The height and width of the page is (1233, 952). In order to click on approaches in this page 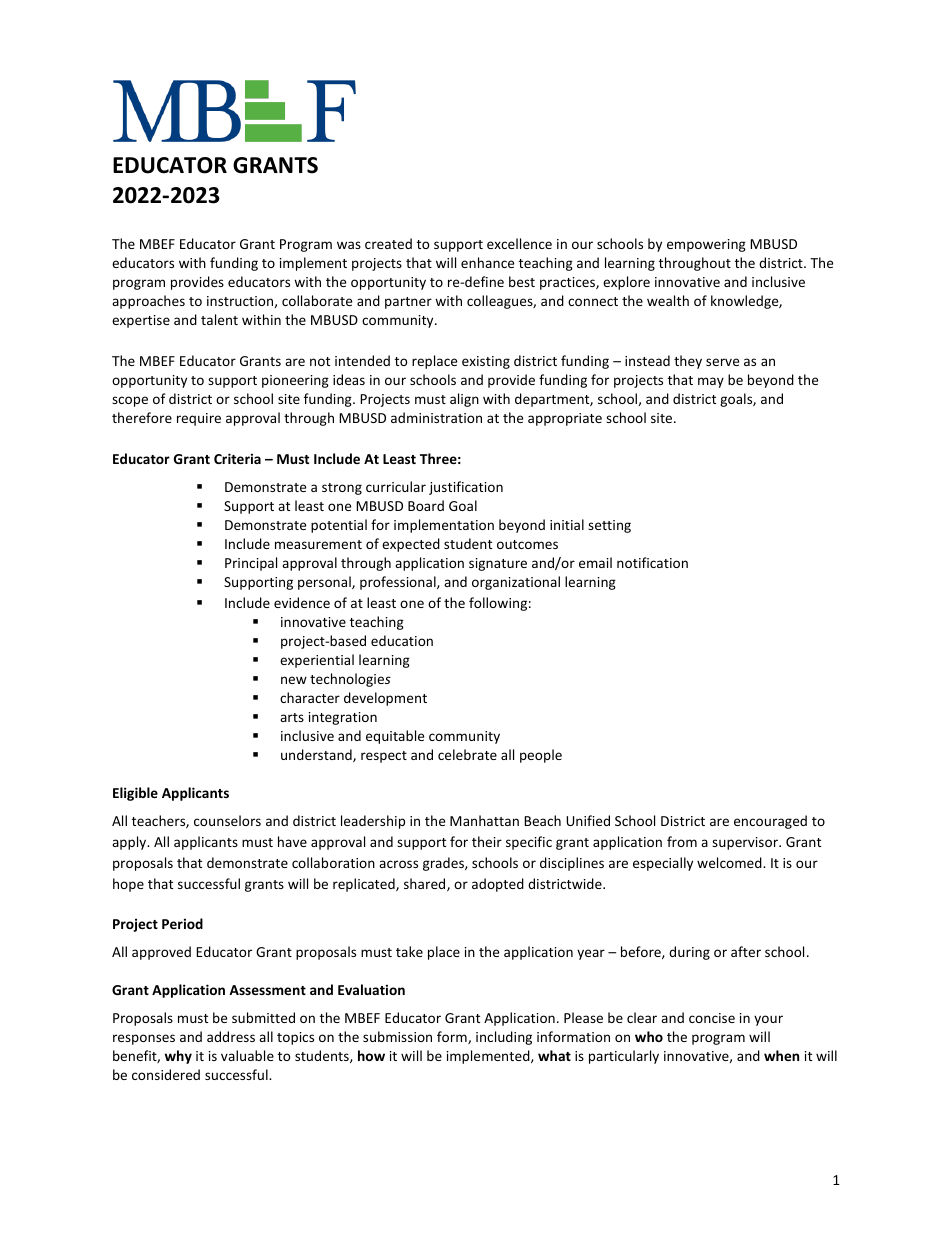, I will do `click(148, 302)`.
